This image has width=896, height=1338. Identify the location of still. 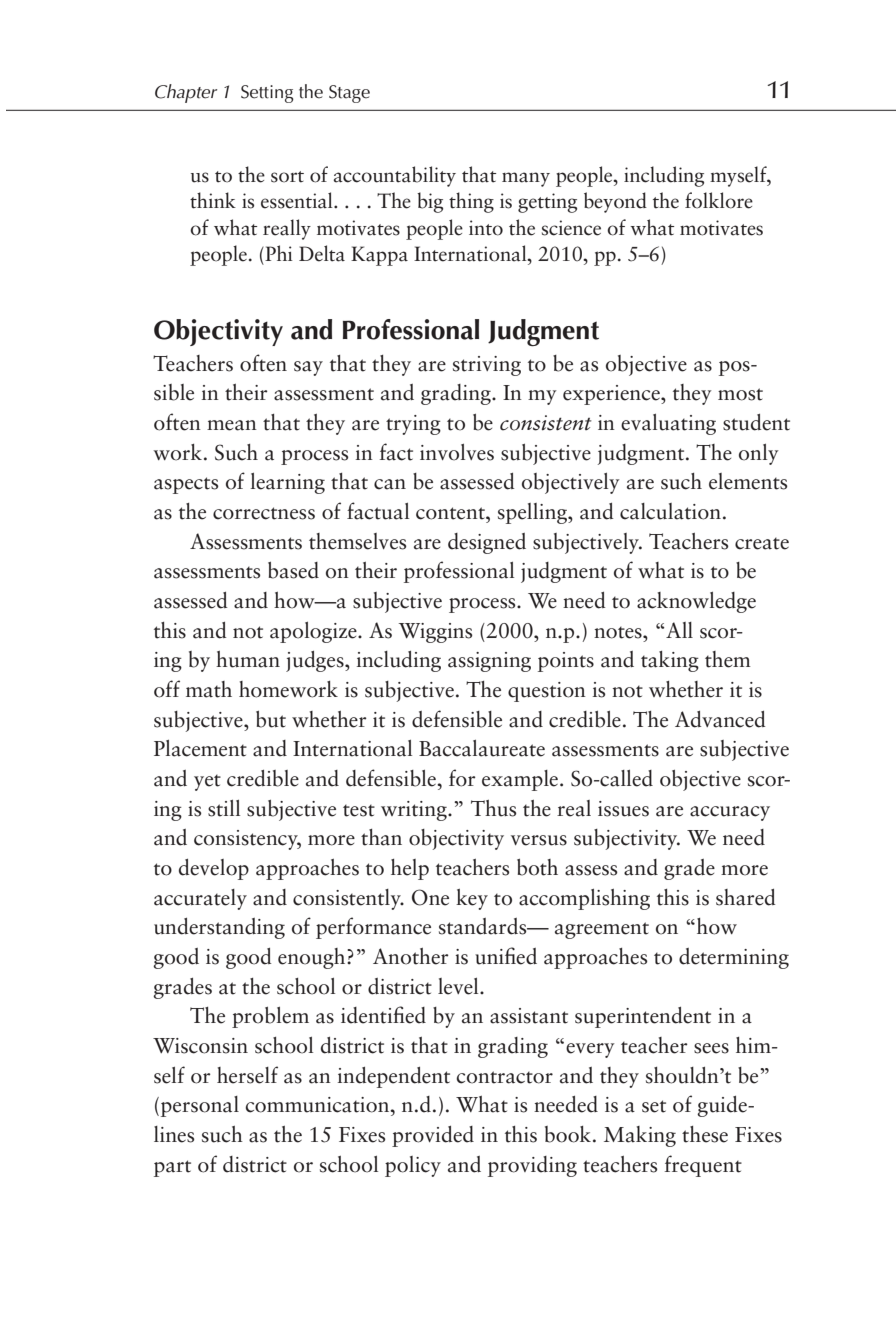
(224, 808).
